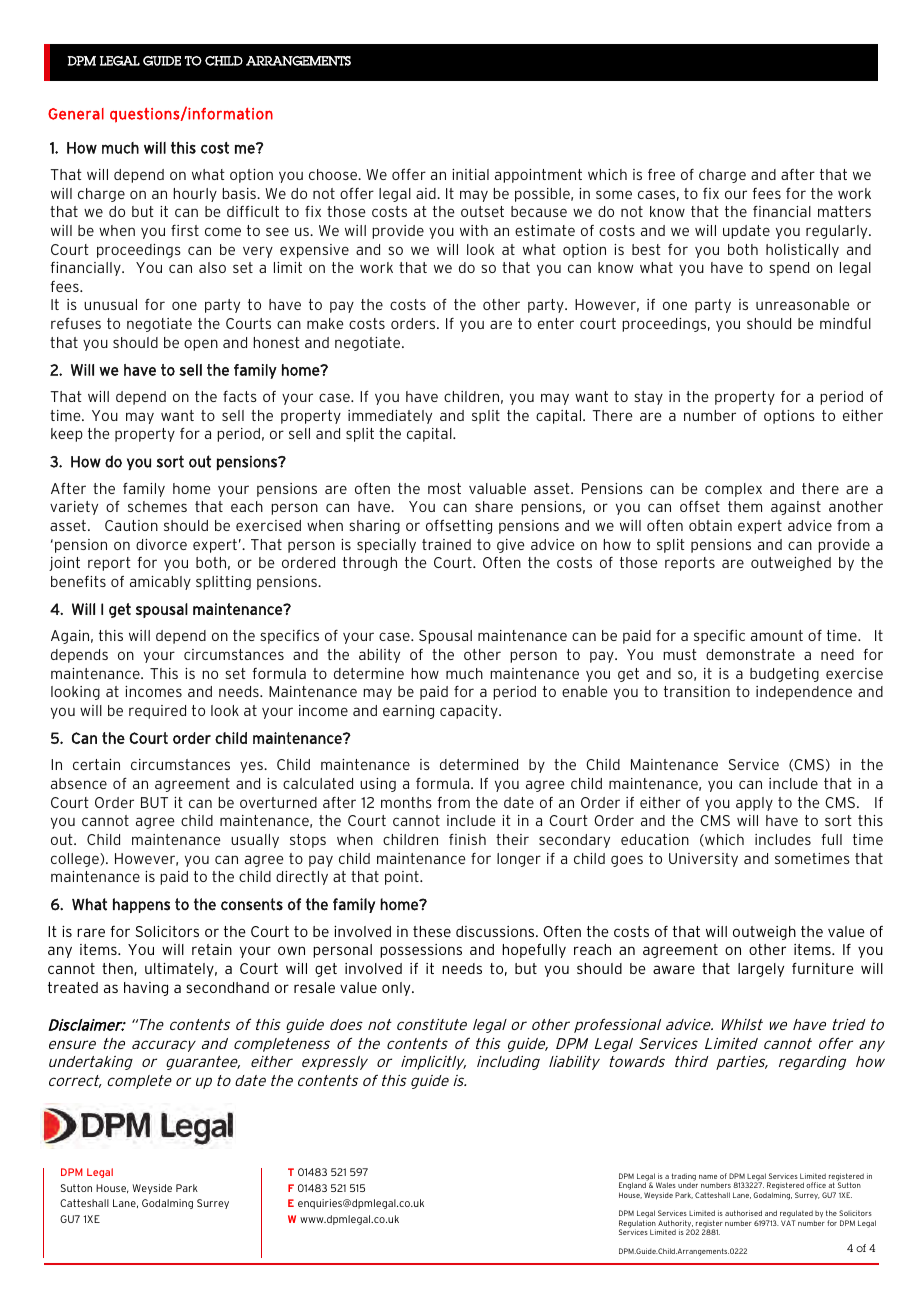  Describe the element at coordinates (470, 174) in the screenshot. I see `initial` at that location.
